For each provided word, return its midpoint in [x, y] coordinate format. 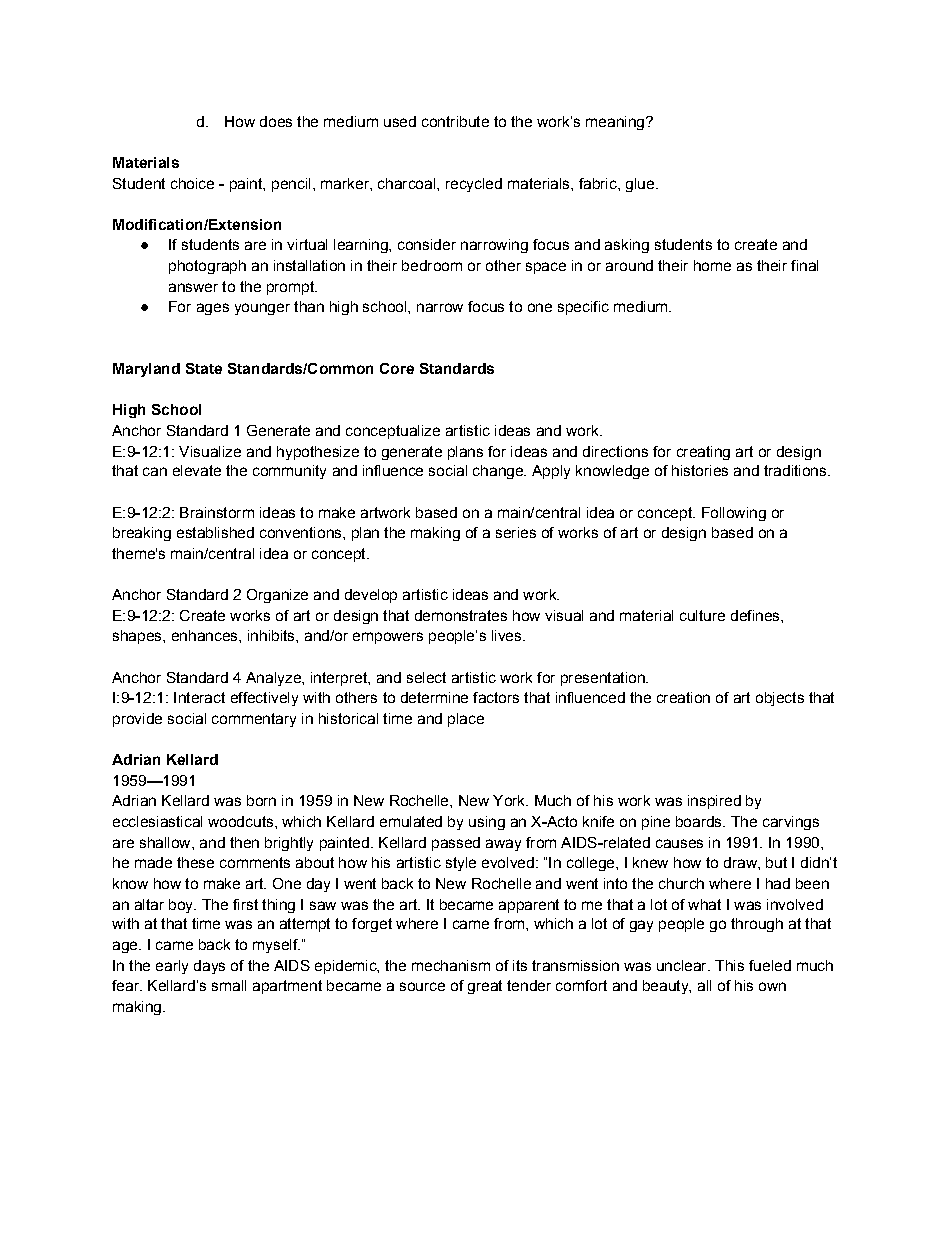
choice [192, 183]
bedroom [432, 265]
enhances [206, 635]
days [209, 967]
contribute [455, 121]
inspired [714, 802]
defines [756, 615]
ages [213, 309]
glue [641, 185]
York [510, 800]
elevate [197, 470]
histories [700, 470]
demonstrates [461, 615]
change [499, 472]
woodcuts [240, 821]
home [712, 265]
